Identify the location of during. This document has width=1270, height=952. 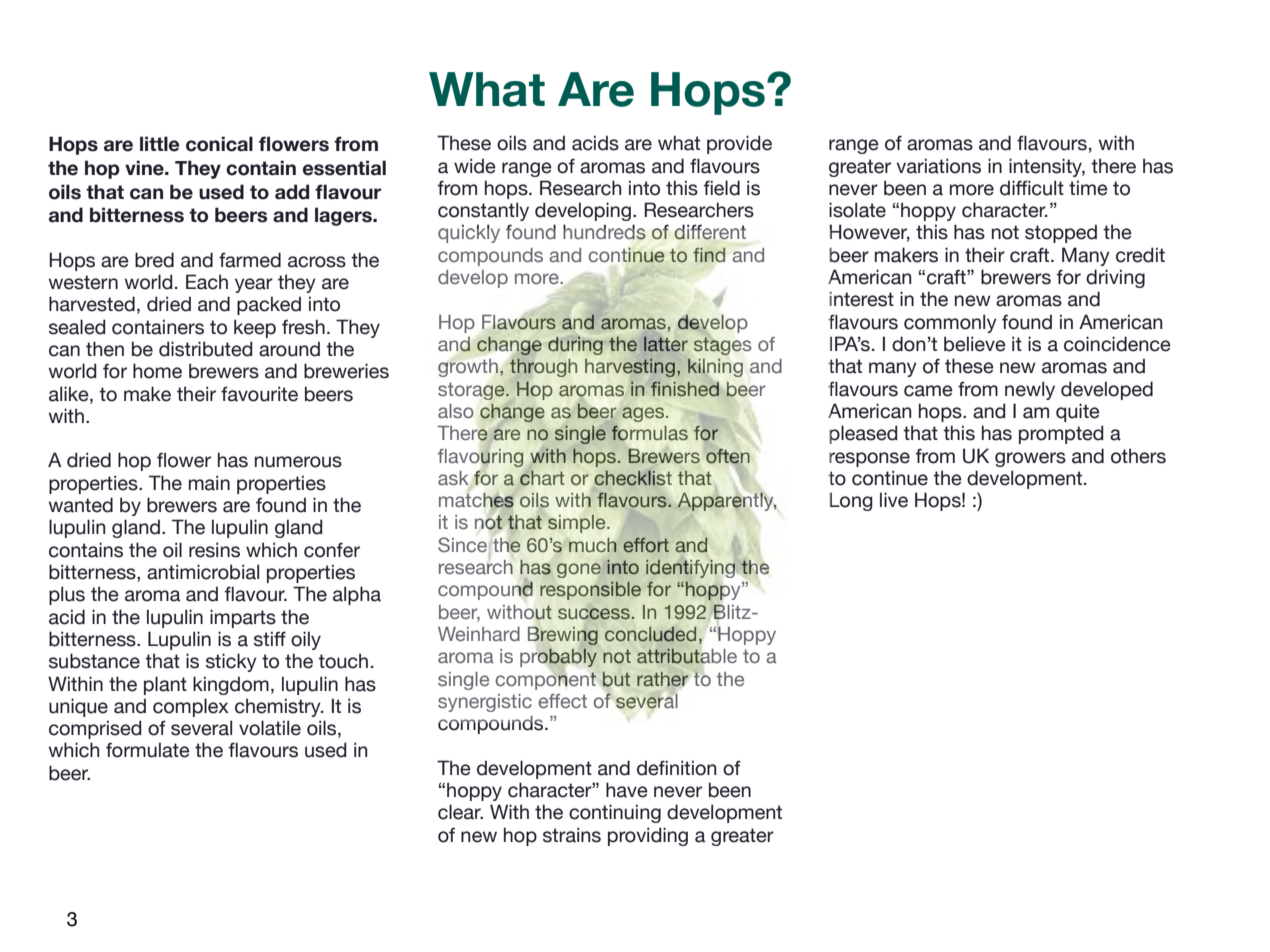
(575, 345).
